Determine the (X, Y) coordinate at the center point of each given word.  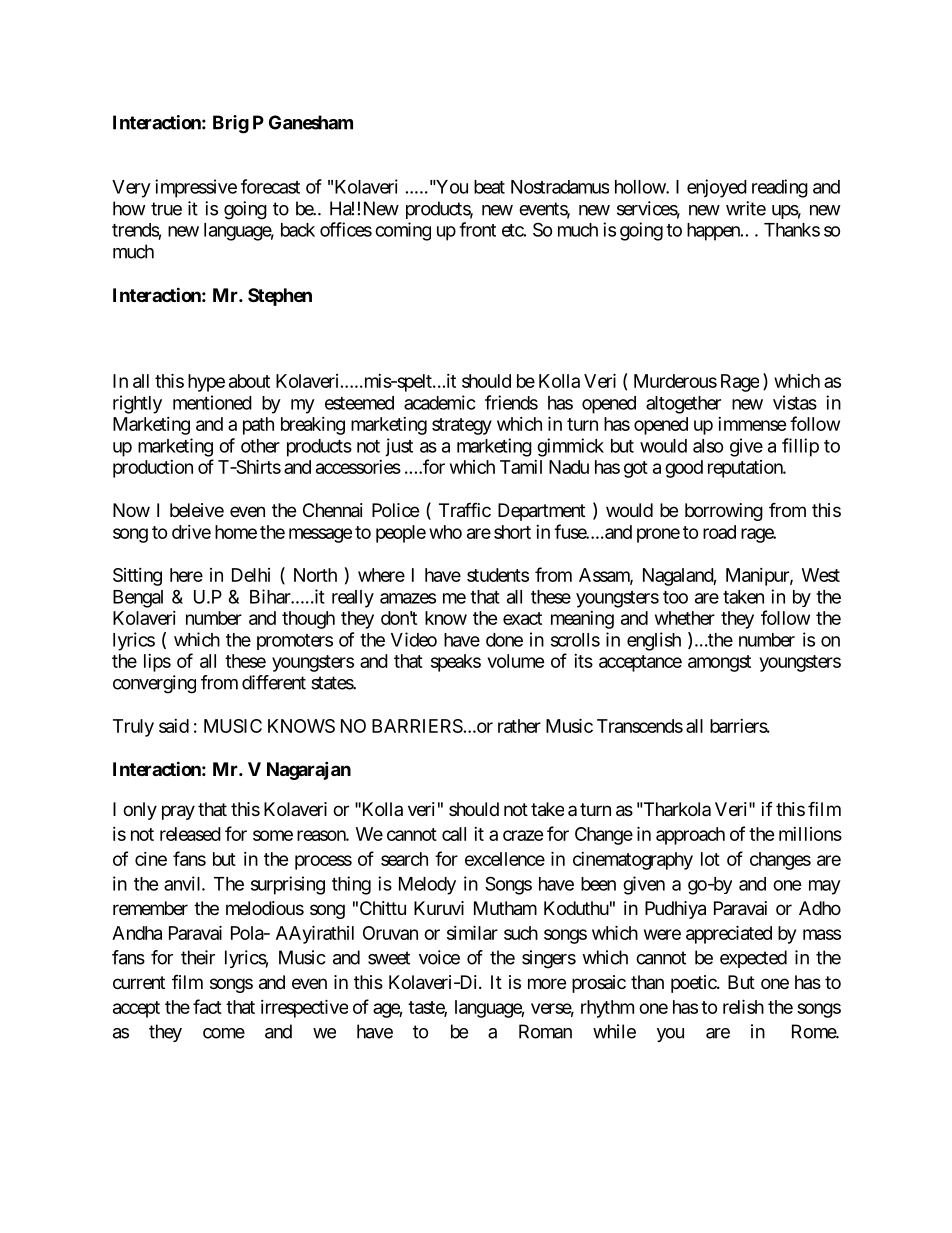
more (547, 983)
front (477, 229)
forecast (270, 186)
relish (743, 1006)
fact (207, 1006)
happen (714, 232)
